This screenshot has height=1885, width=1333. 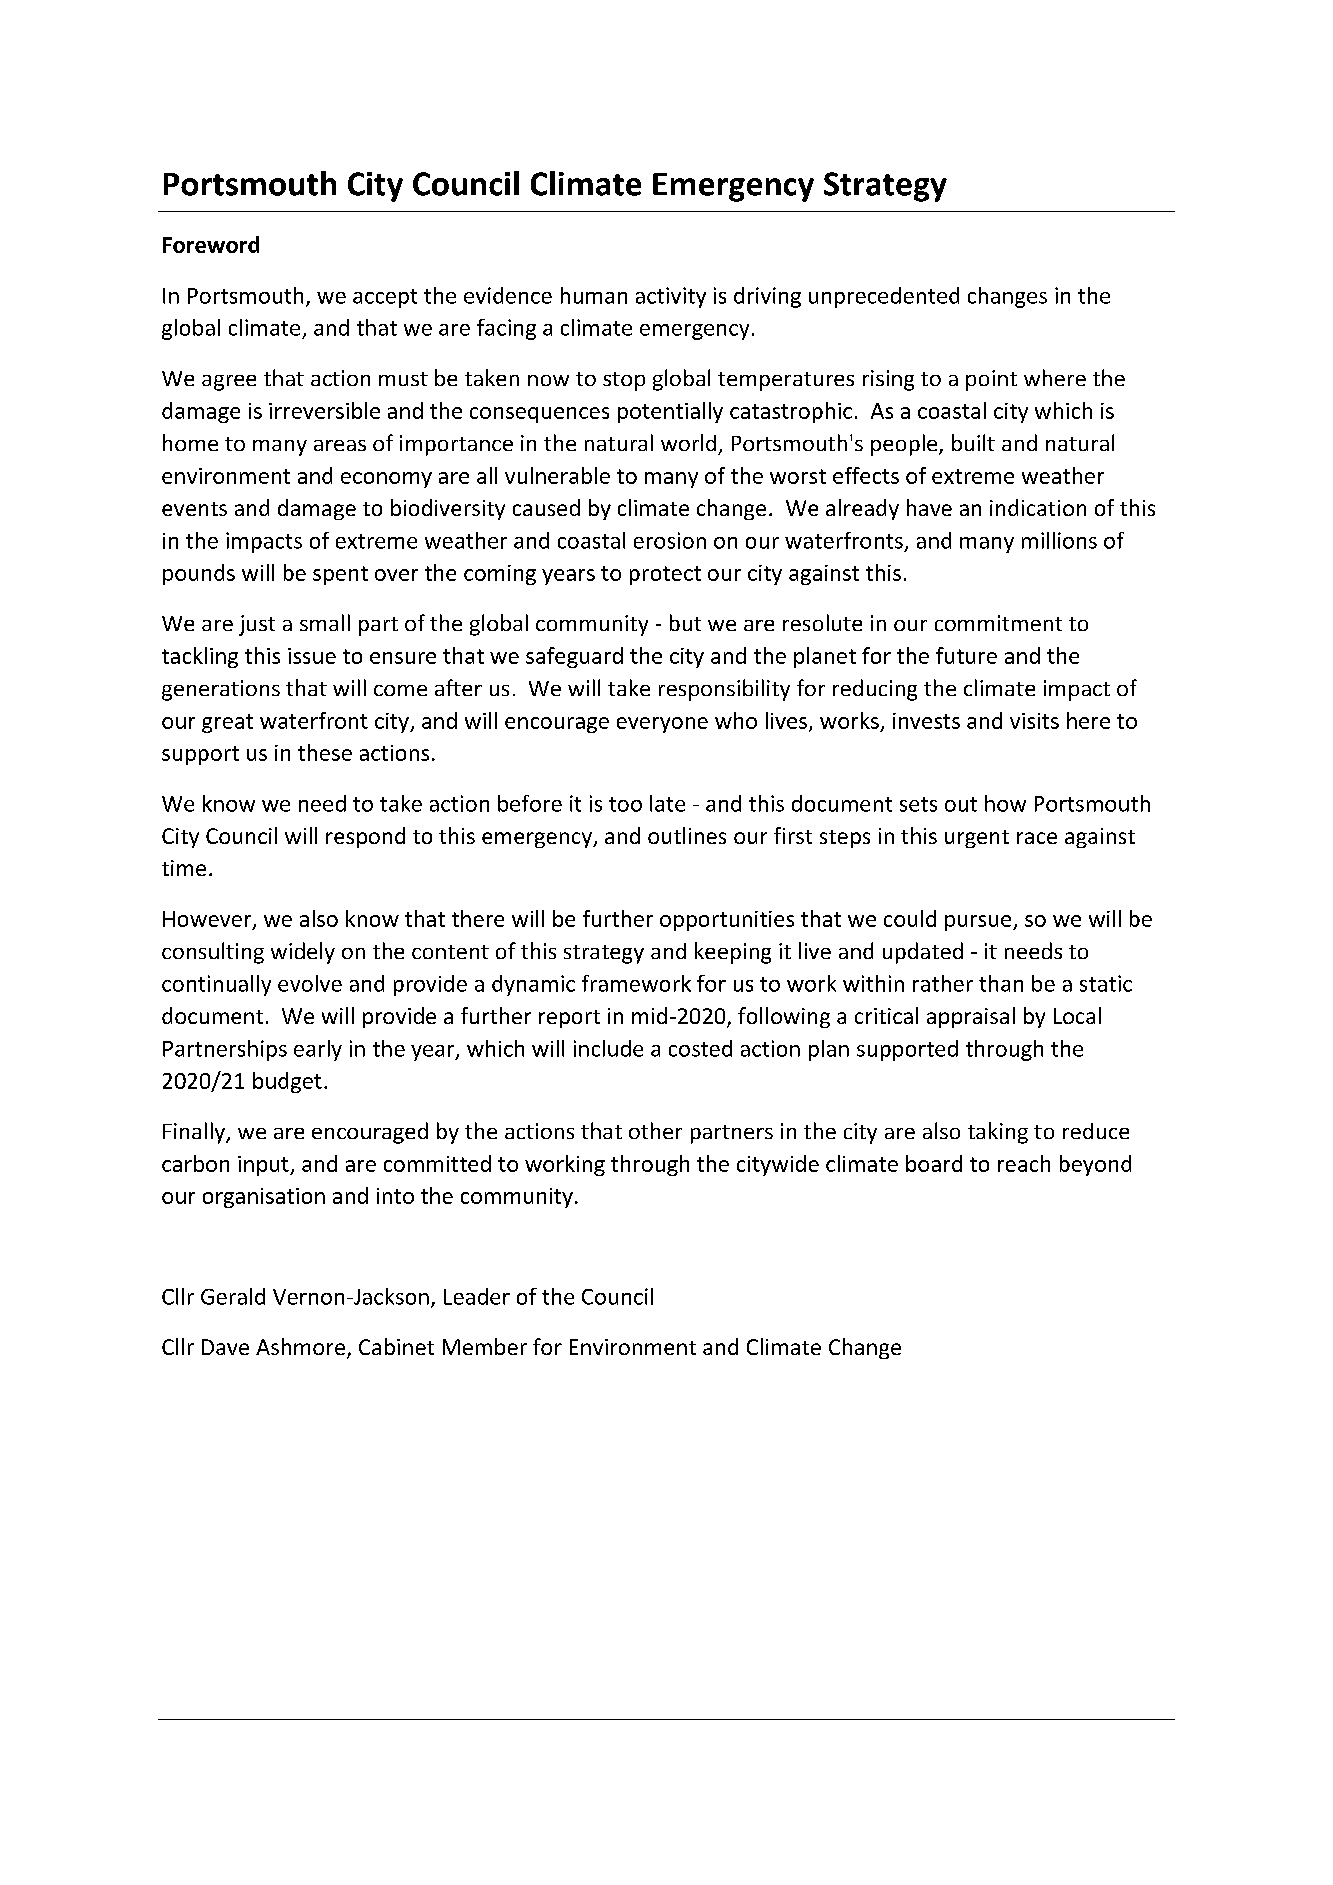 I want to click on accept, so click(x=385, y=298).
